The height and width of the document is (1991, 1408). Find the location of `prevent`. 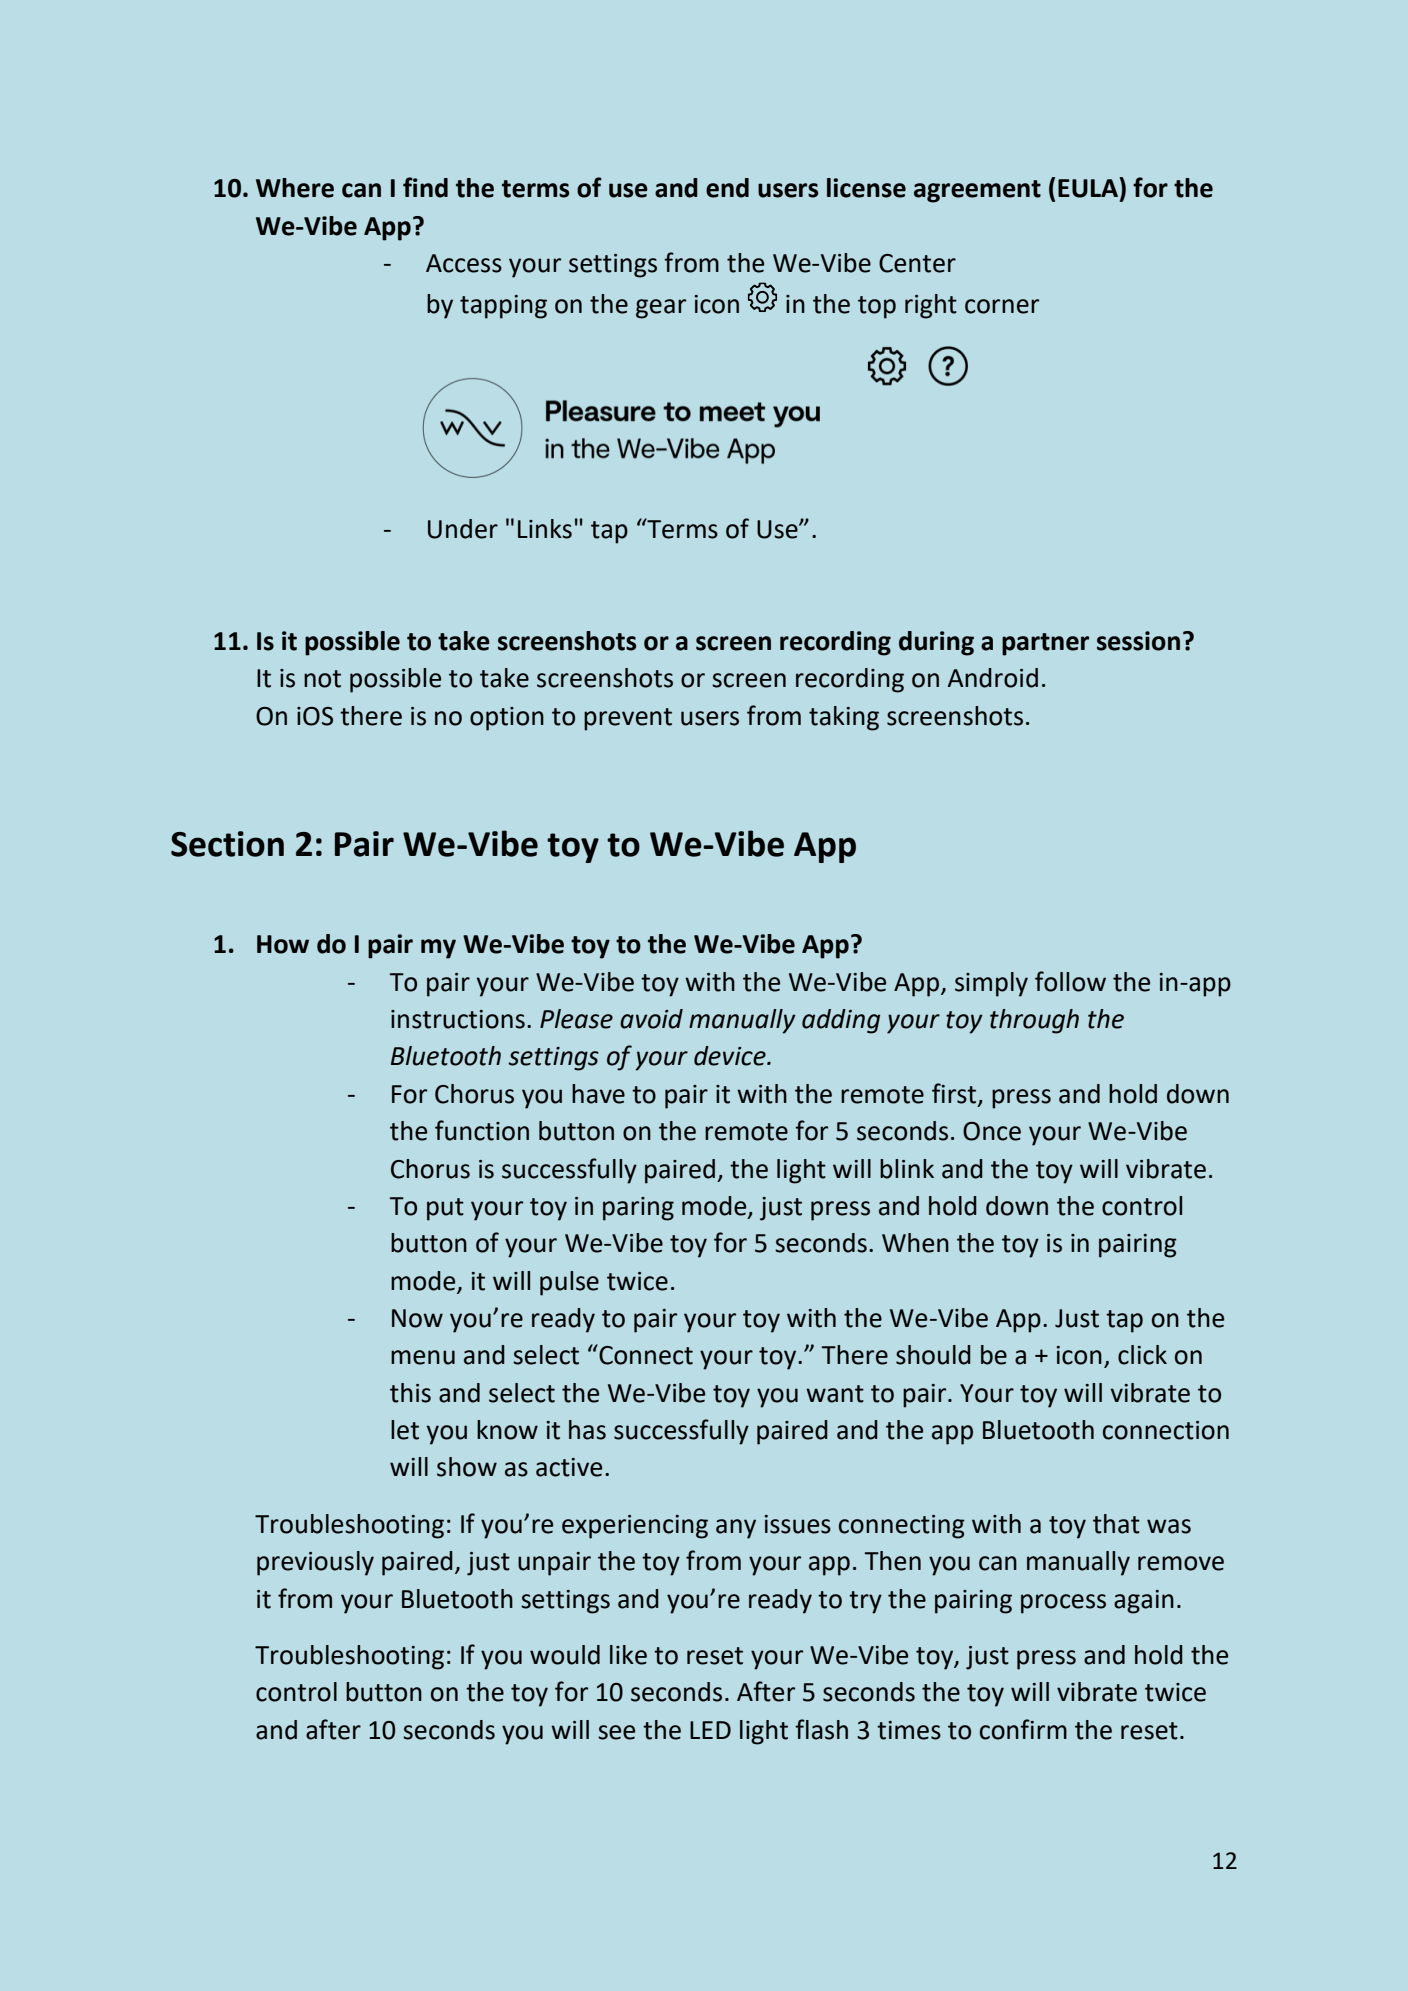

prevent is located at coordinates (628, 719).
